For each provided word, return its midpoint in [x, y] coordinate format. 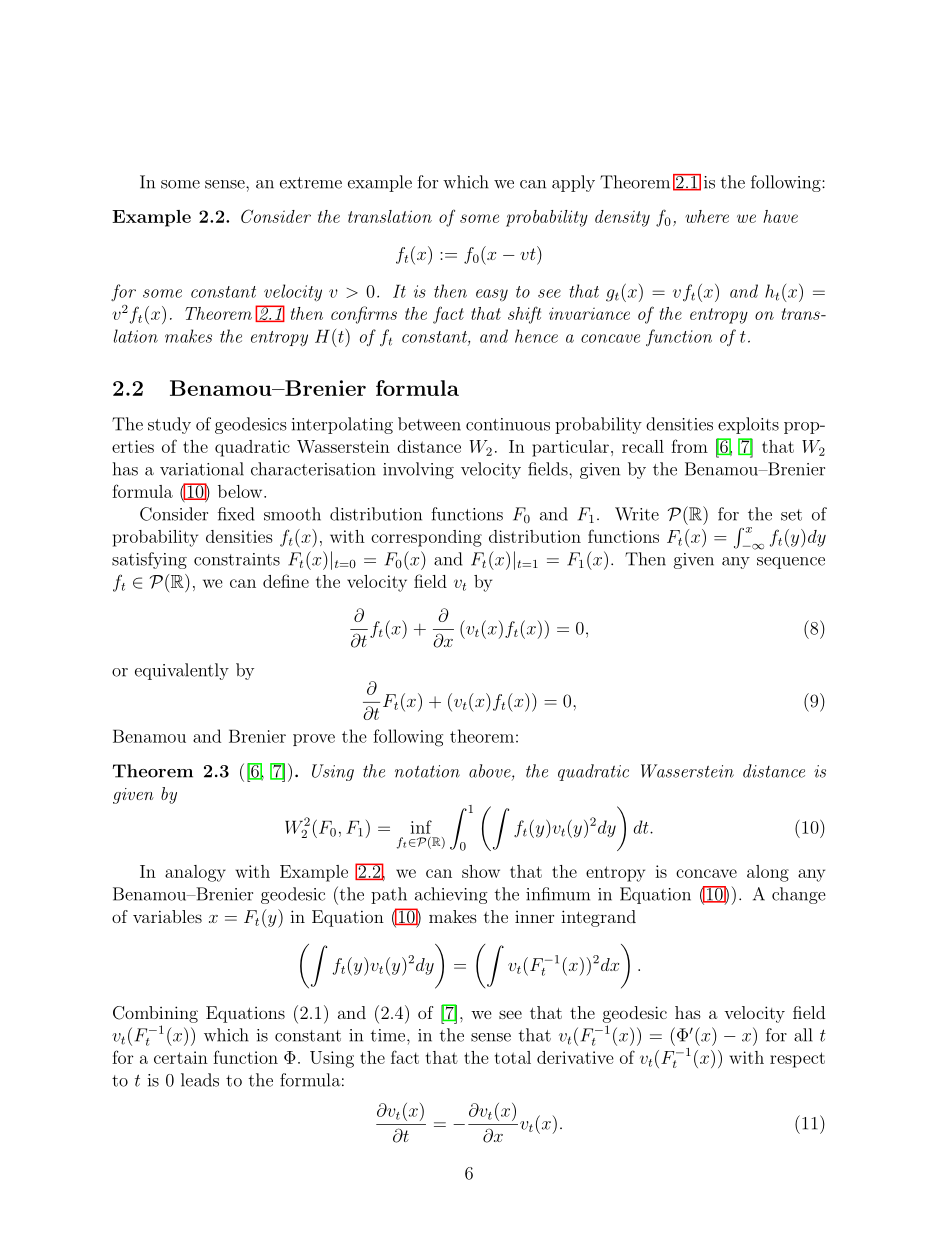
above [491, 772]
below [241, 491]
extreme [311, 183]
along [768, 873]
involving [418, 470]
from [689, 446]
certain [181, 1057]
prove [314, 740]
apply [573, 183]
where [707, 216]
